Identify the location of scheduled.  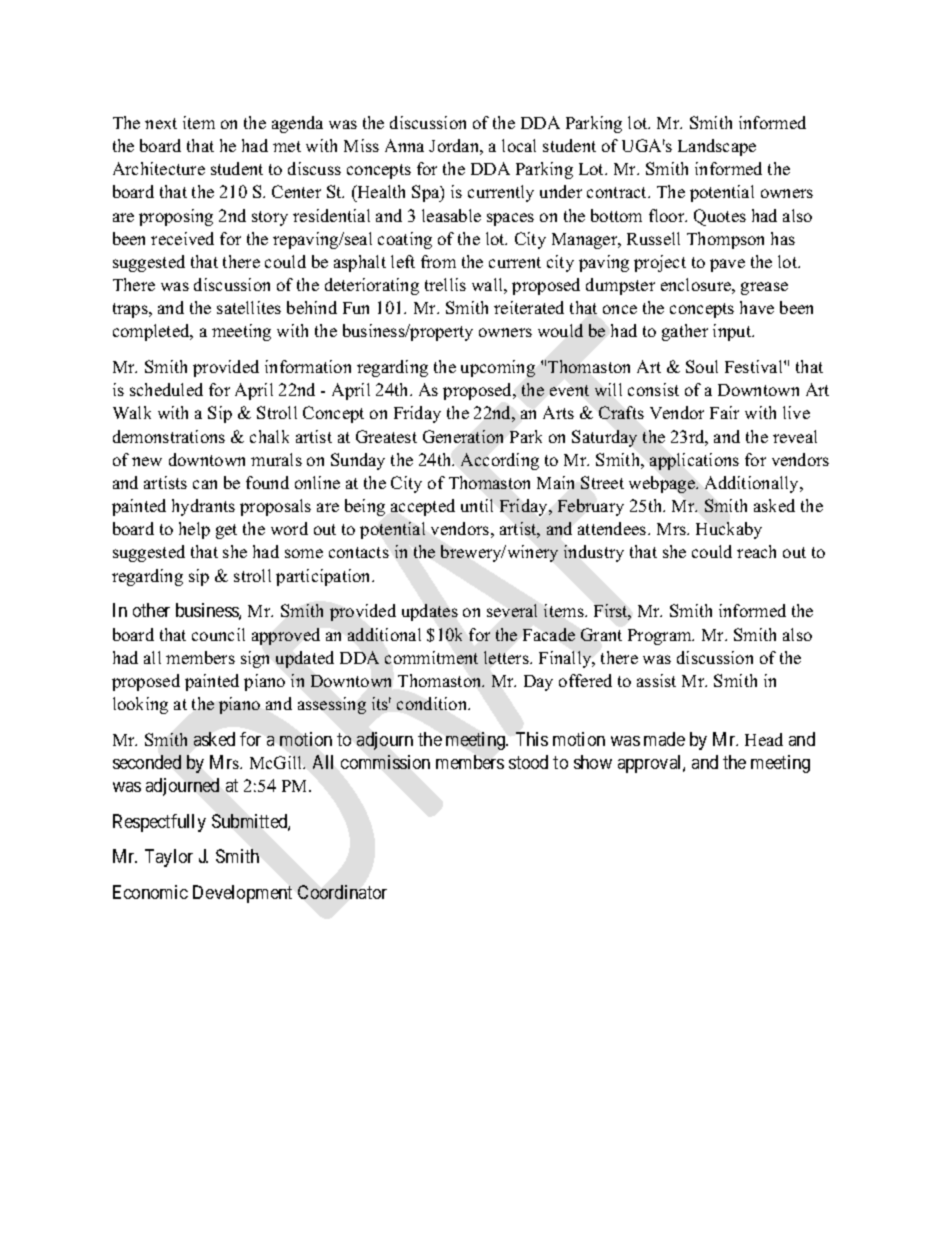
(166, 389).
